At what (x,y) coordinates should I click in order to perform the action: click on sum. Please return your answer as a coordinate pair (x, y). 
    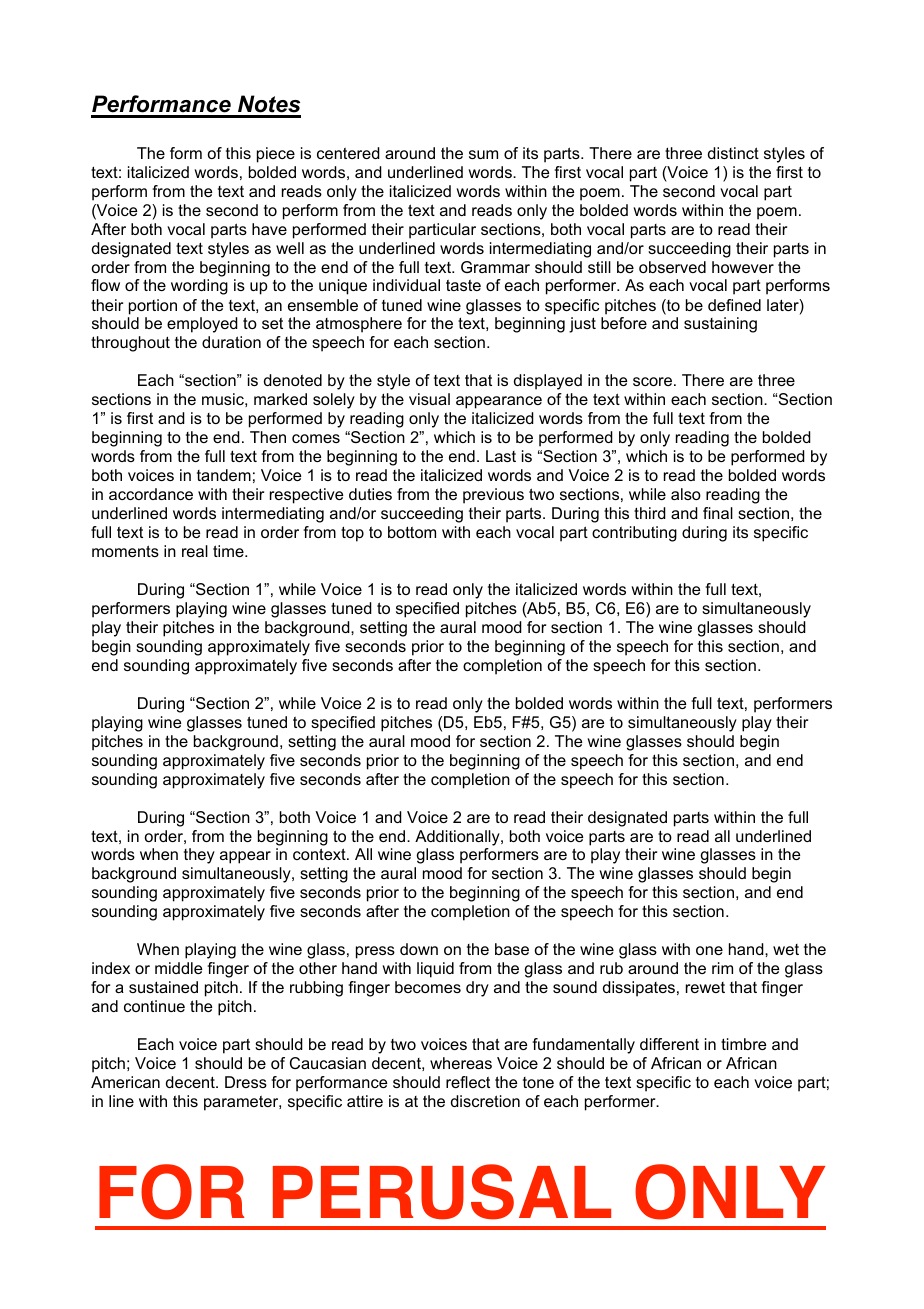
    Looking at the image, I should click on (483, 154).
